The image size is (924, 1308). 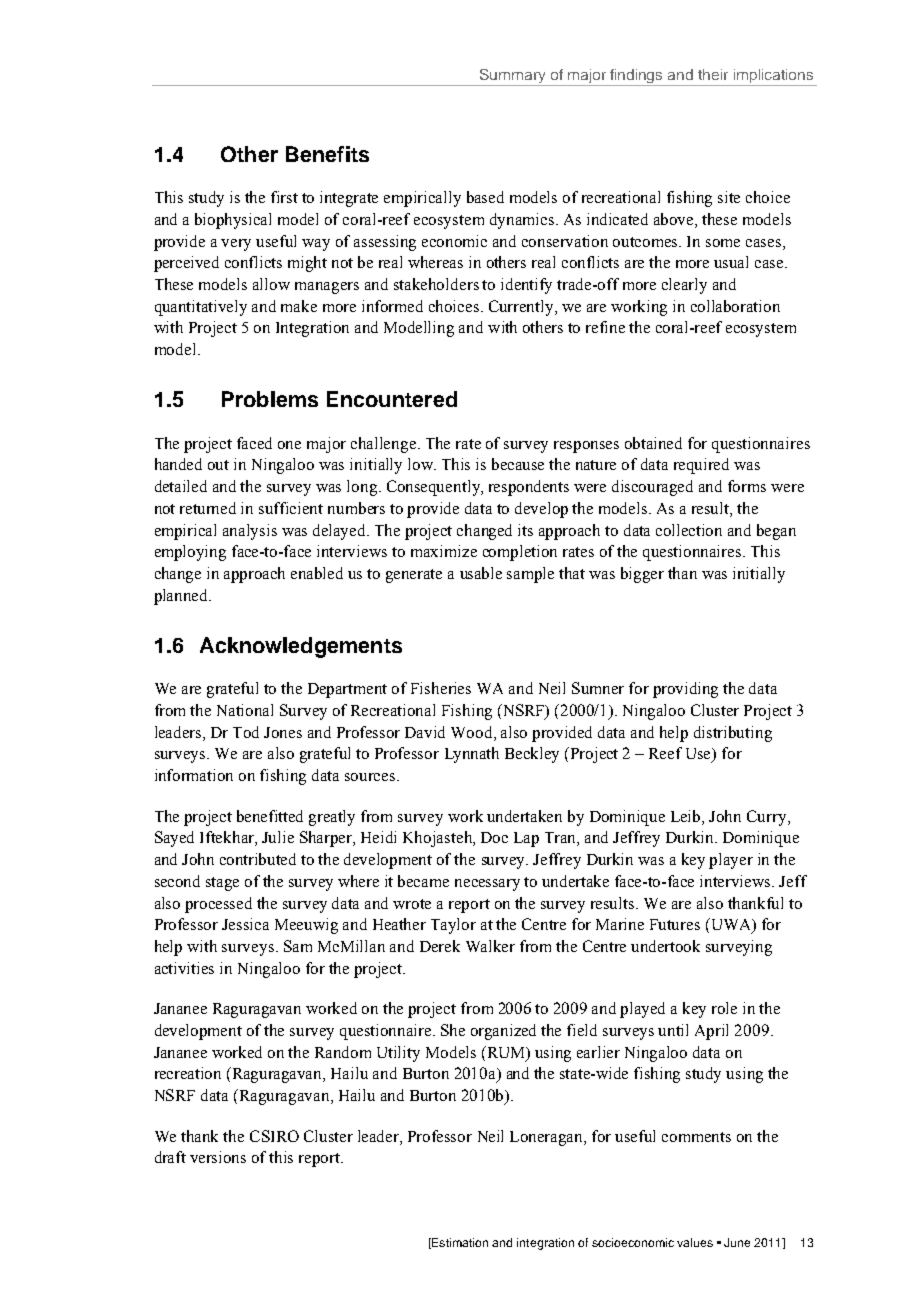 I want to click on quantitatively, so click(x=201, y=308).
